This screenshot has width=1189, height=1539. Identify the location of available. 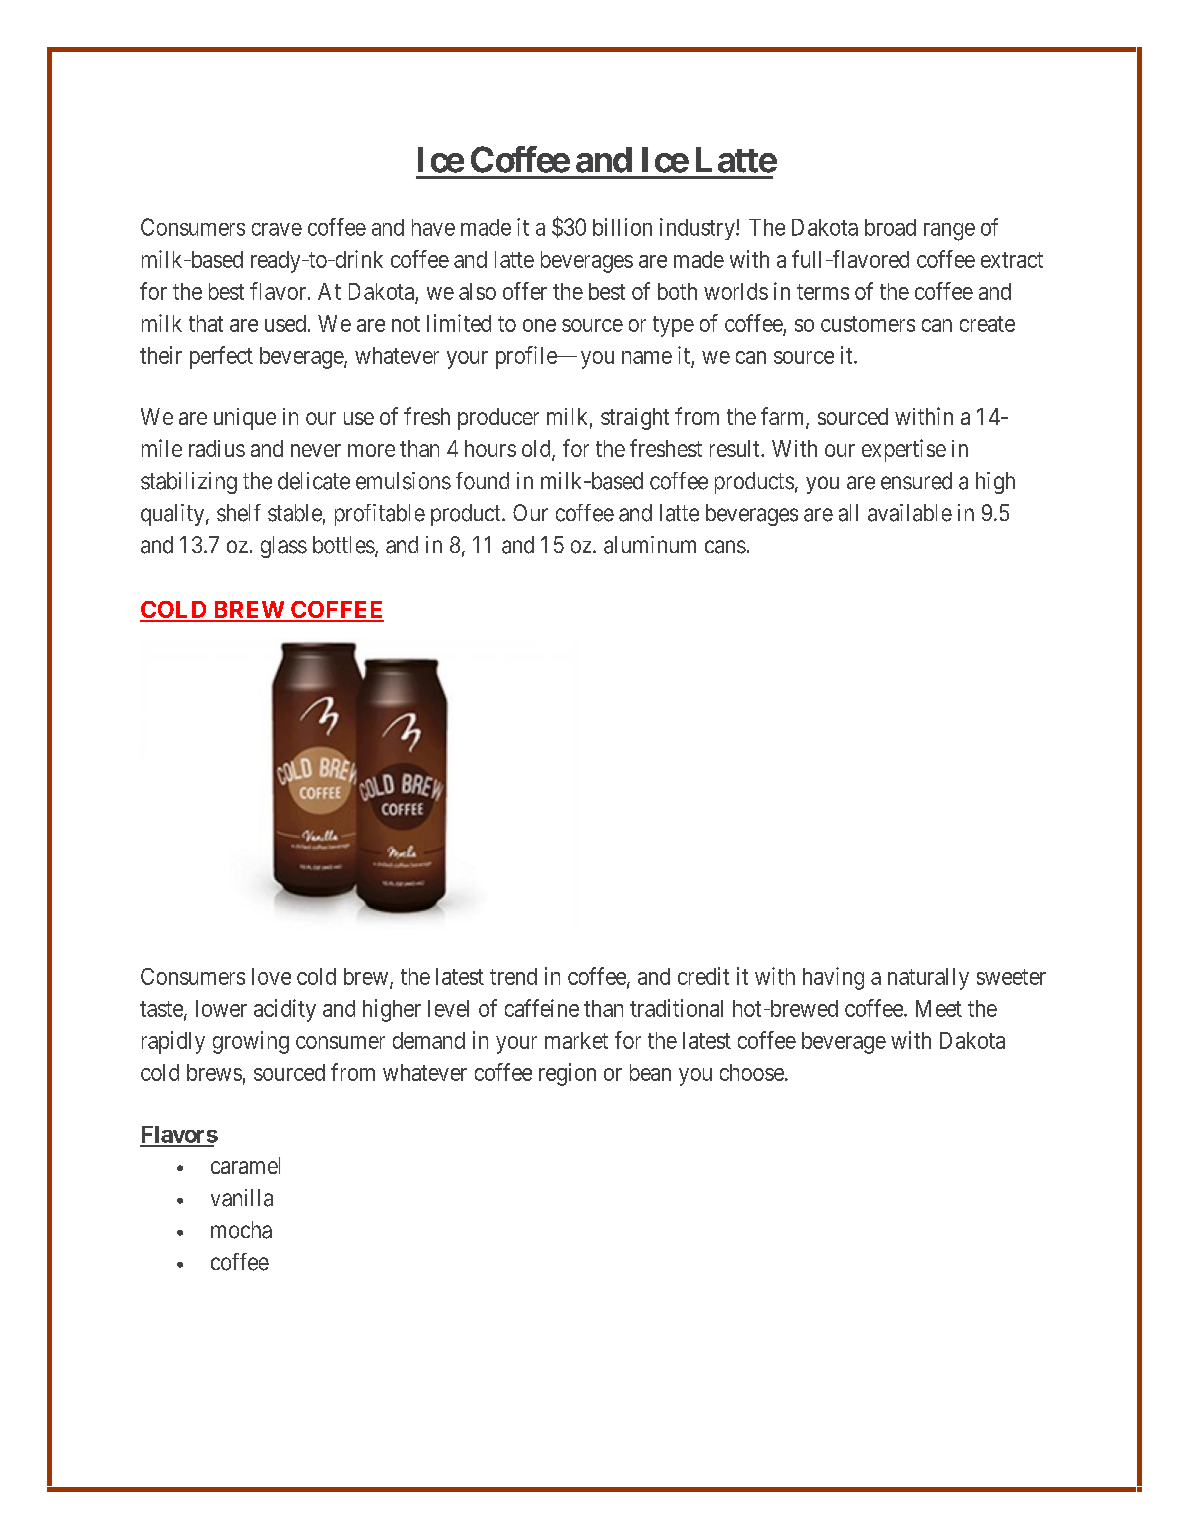
(910, 513).
